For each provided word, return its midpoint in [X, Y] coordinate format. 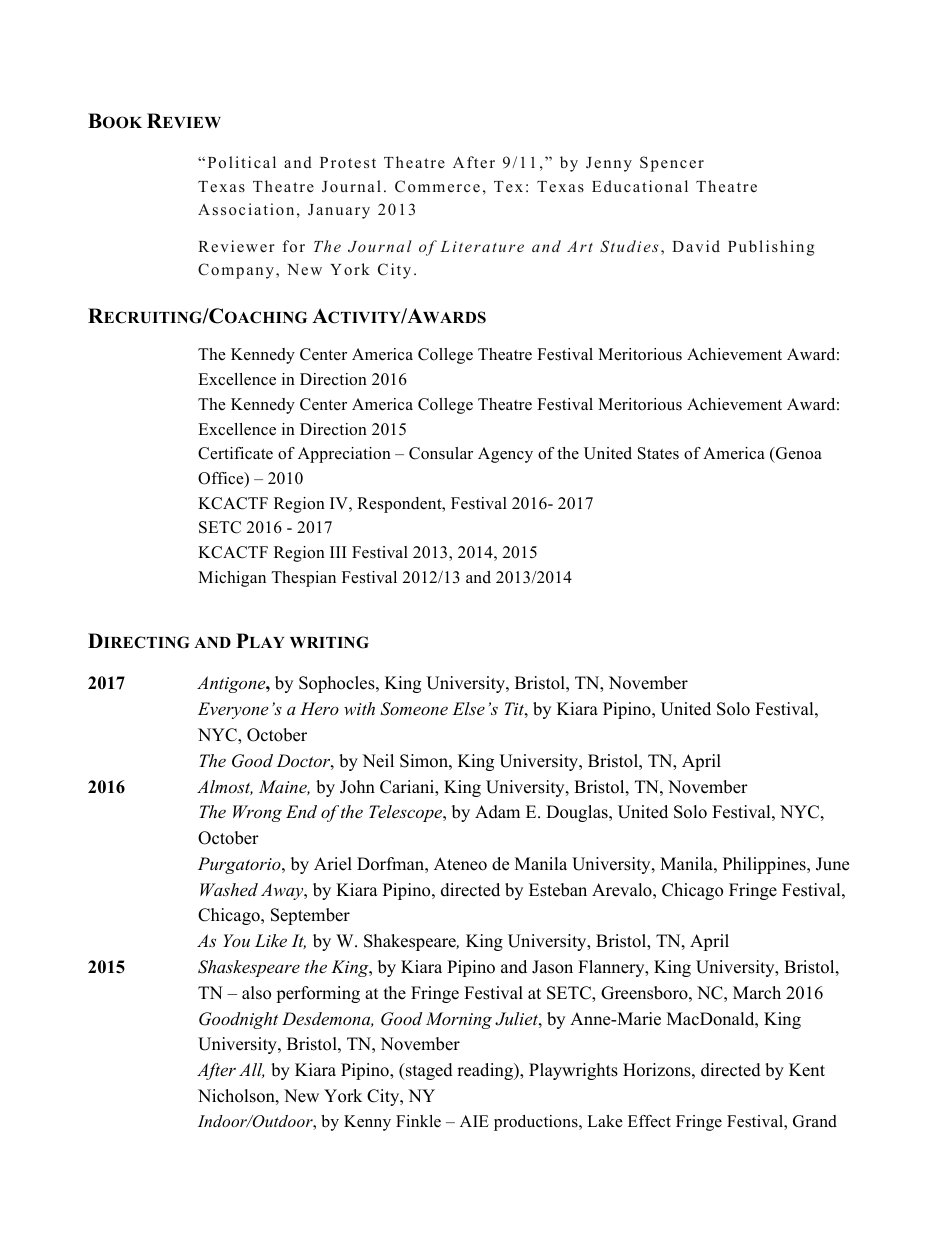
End [301, 811]
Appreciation [344, 455]
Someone [414, 709]
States [658, 453]
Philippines [765, 865]
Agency [505, 455]
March [757, 993]
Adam [497, 812]
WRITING [329, 642]
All [251, 1070]
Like [271, 940]
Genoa [798, 453]
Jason [552, 967]
